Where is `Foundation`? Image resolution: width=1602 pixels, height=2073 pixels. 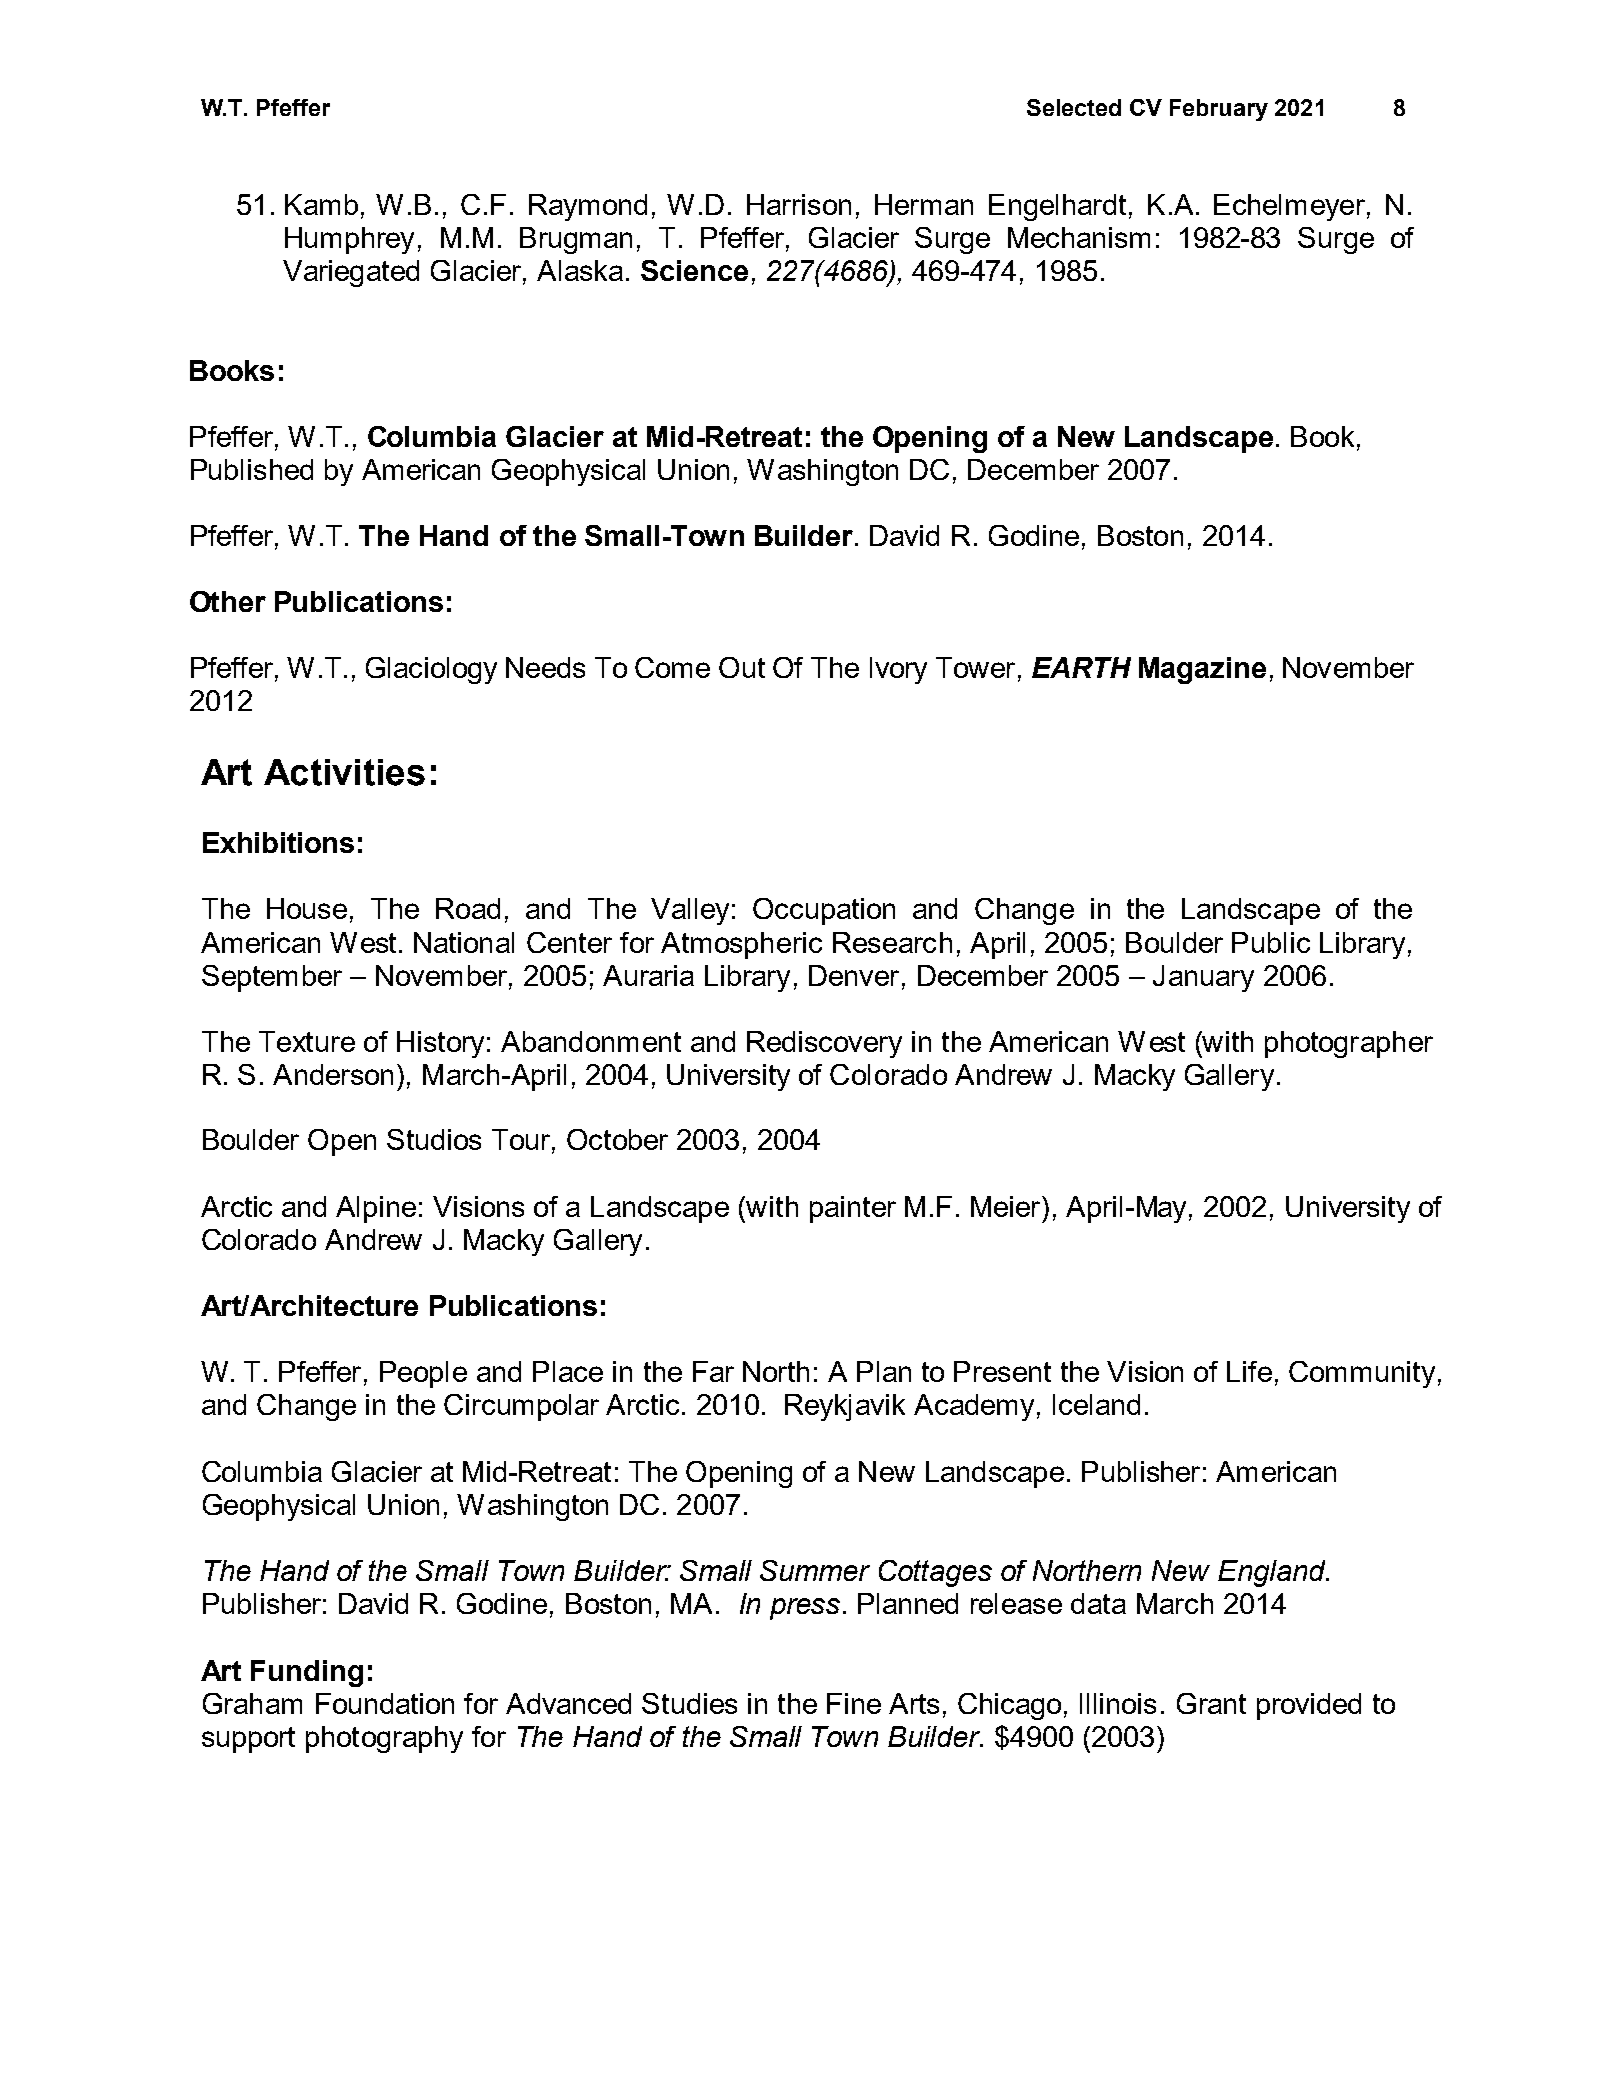
Foundation is located at coordinates (385, 1703).
